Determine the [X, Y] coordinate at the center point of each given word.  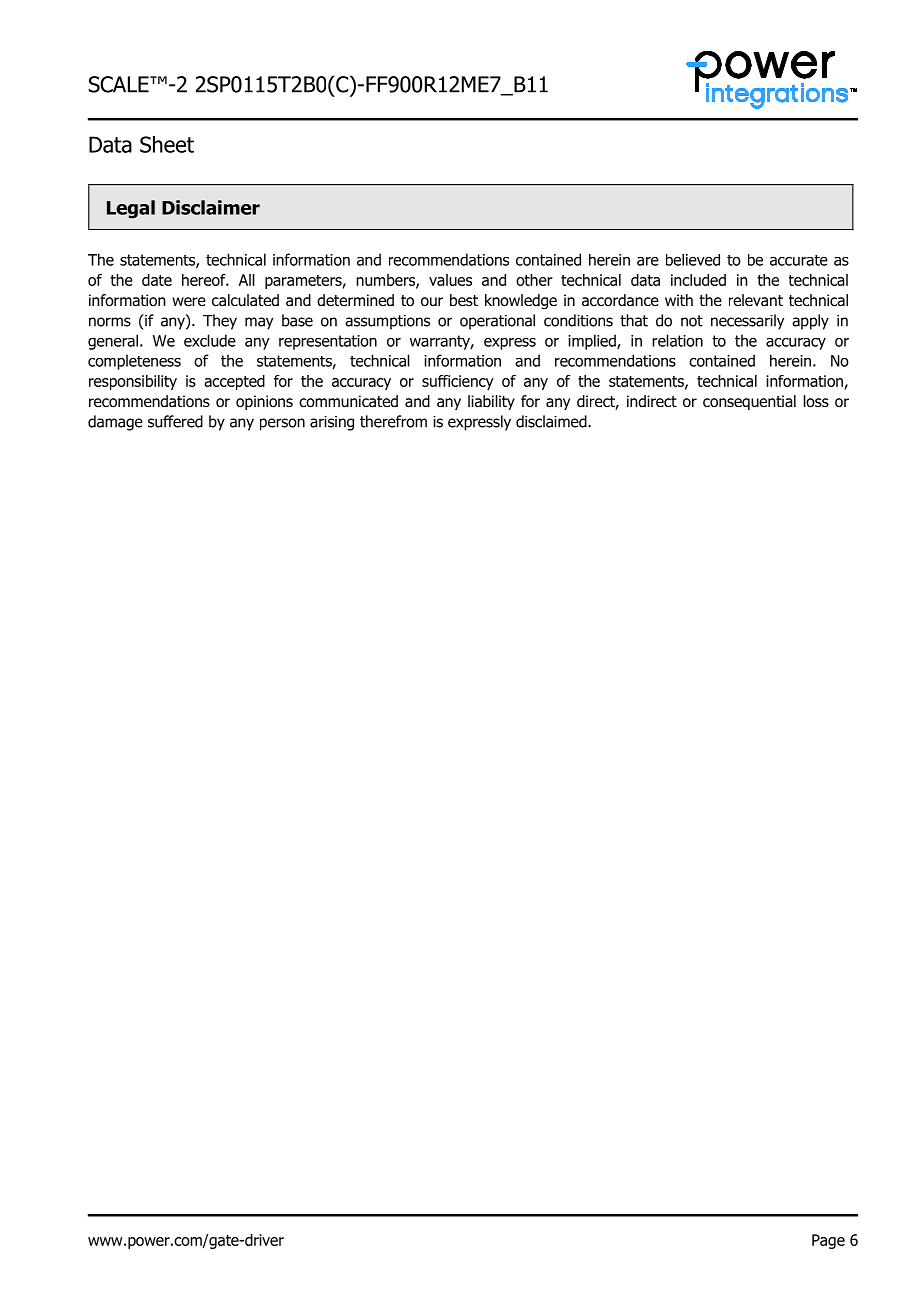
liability [491, 402]
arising [332, 423]
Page [828, 1241]
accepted [234, 382]
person [282, 424]
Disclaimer [211, 207]
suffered [175, 421]
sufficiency [458, 382]
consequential [749, 402]
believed [693, 260]
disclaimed [552, 421]
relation [677, 340]
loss [816, 401]
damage [115, 423]
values [450, 280]
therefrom [393, 421]
